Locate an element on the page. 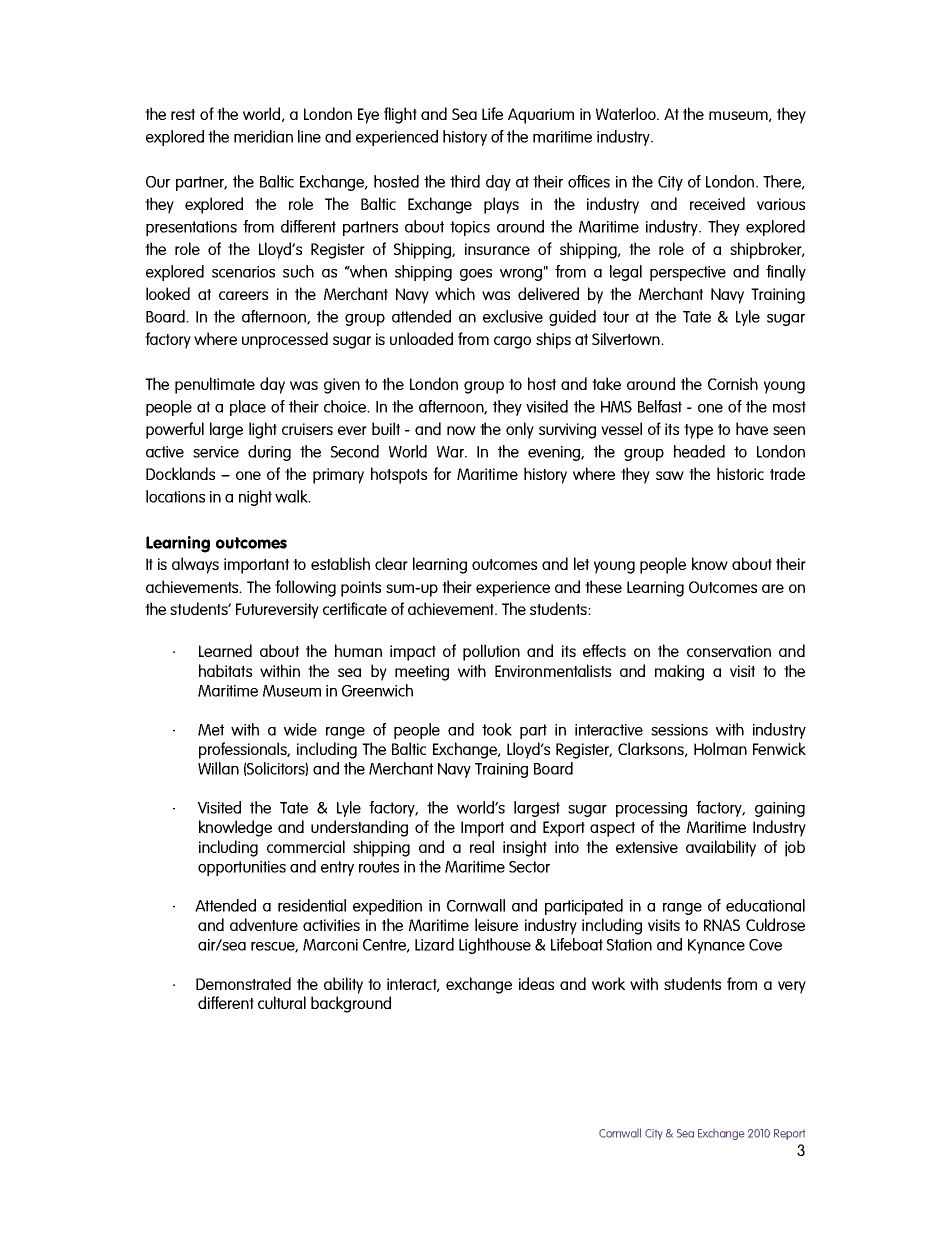  meridian is located at coordinates (263, 136).
